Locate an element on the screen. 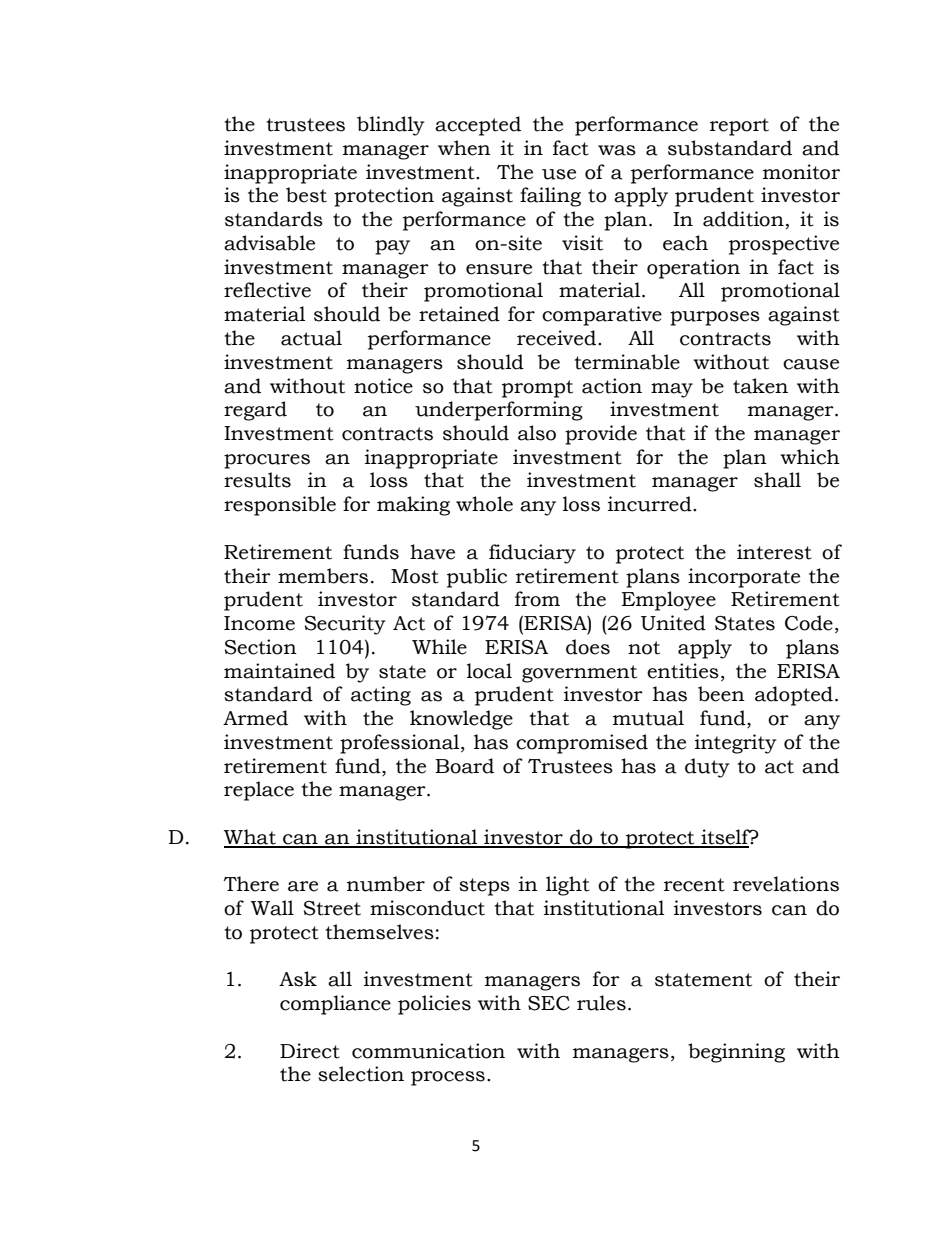 This screenshot has height=1233, width=952. Direct is located at coordinates (310, 1051).
